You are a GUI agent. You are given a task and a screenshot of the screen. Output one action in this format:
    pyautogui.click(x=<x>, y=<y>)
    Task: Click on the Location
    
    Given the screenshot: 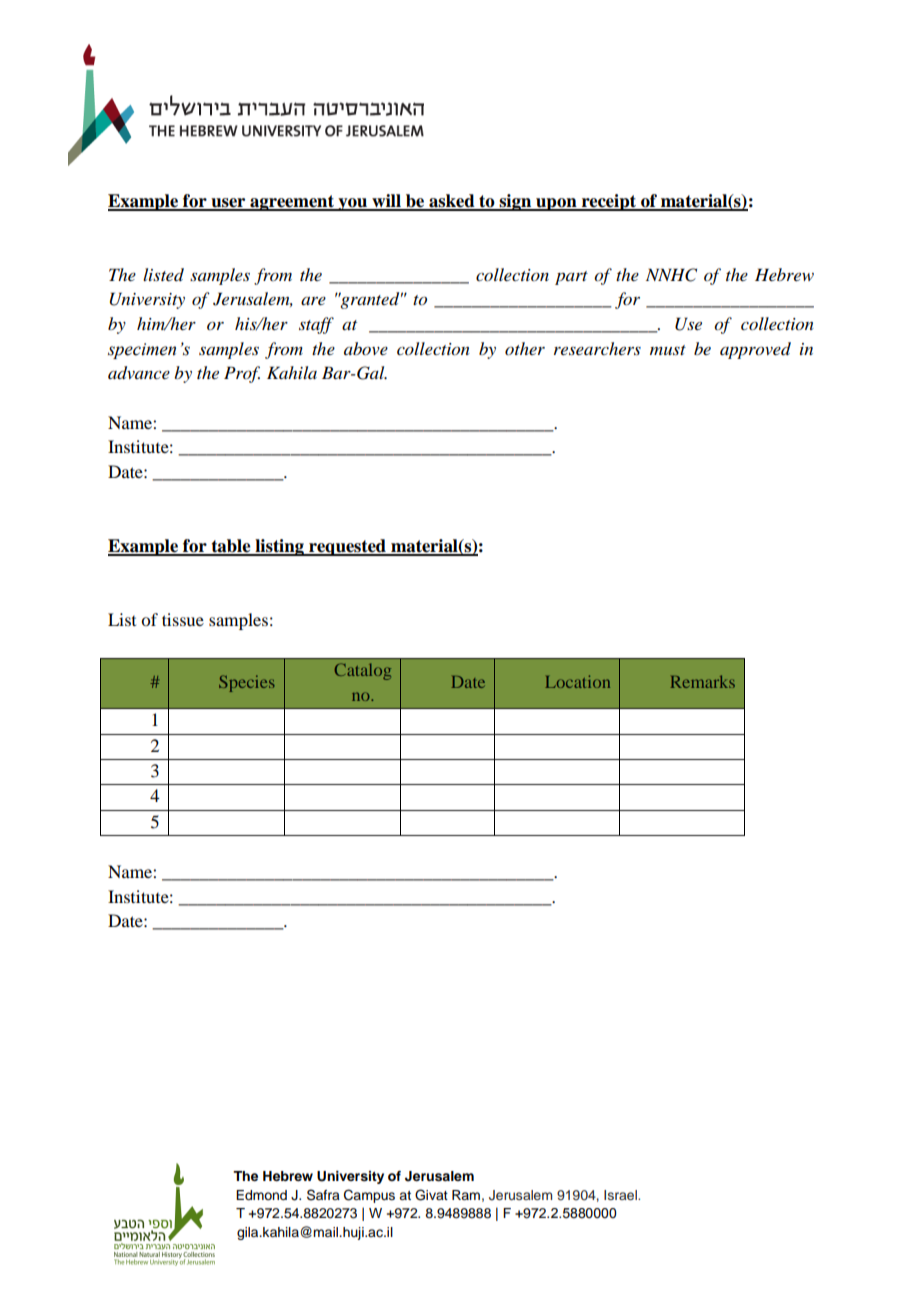 What is the action you would take?
    pyautogui.click(x=577, y=681)
